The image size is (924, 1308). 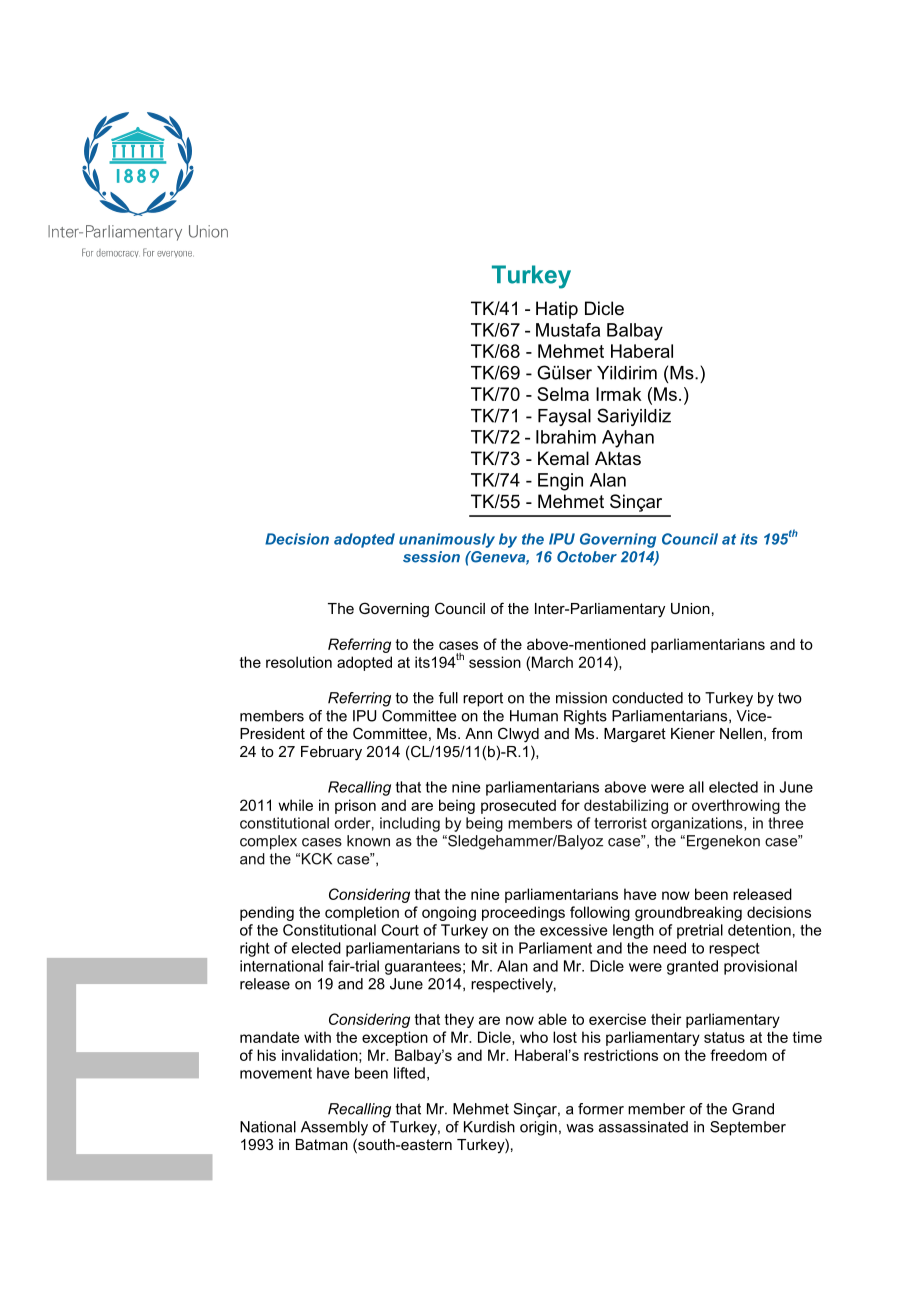 What do you see at coordinates (331, 753) in the screenshot?
I see `February` at bounding box center [331, 753].
